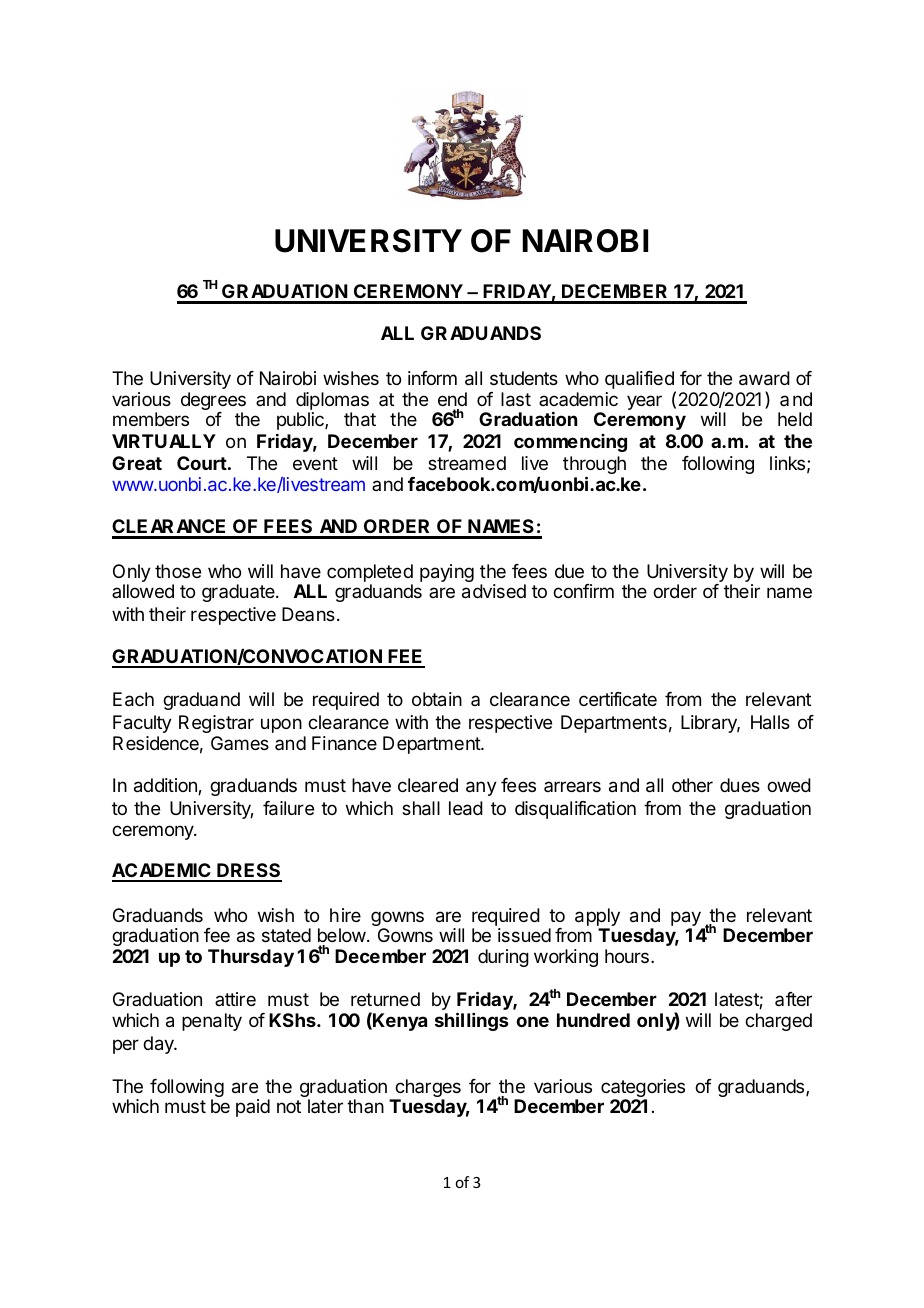  What do you see at coordinates (288, 808) in the screenshot?
I see `failure` at bounding box center [288, 808].
